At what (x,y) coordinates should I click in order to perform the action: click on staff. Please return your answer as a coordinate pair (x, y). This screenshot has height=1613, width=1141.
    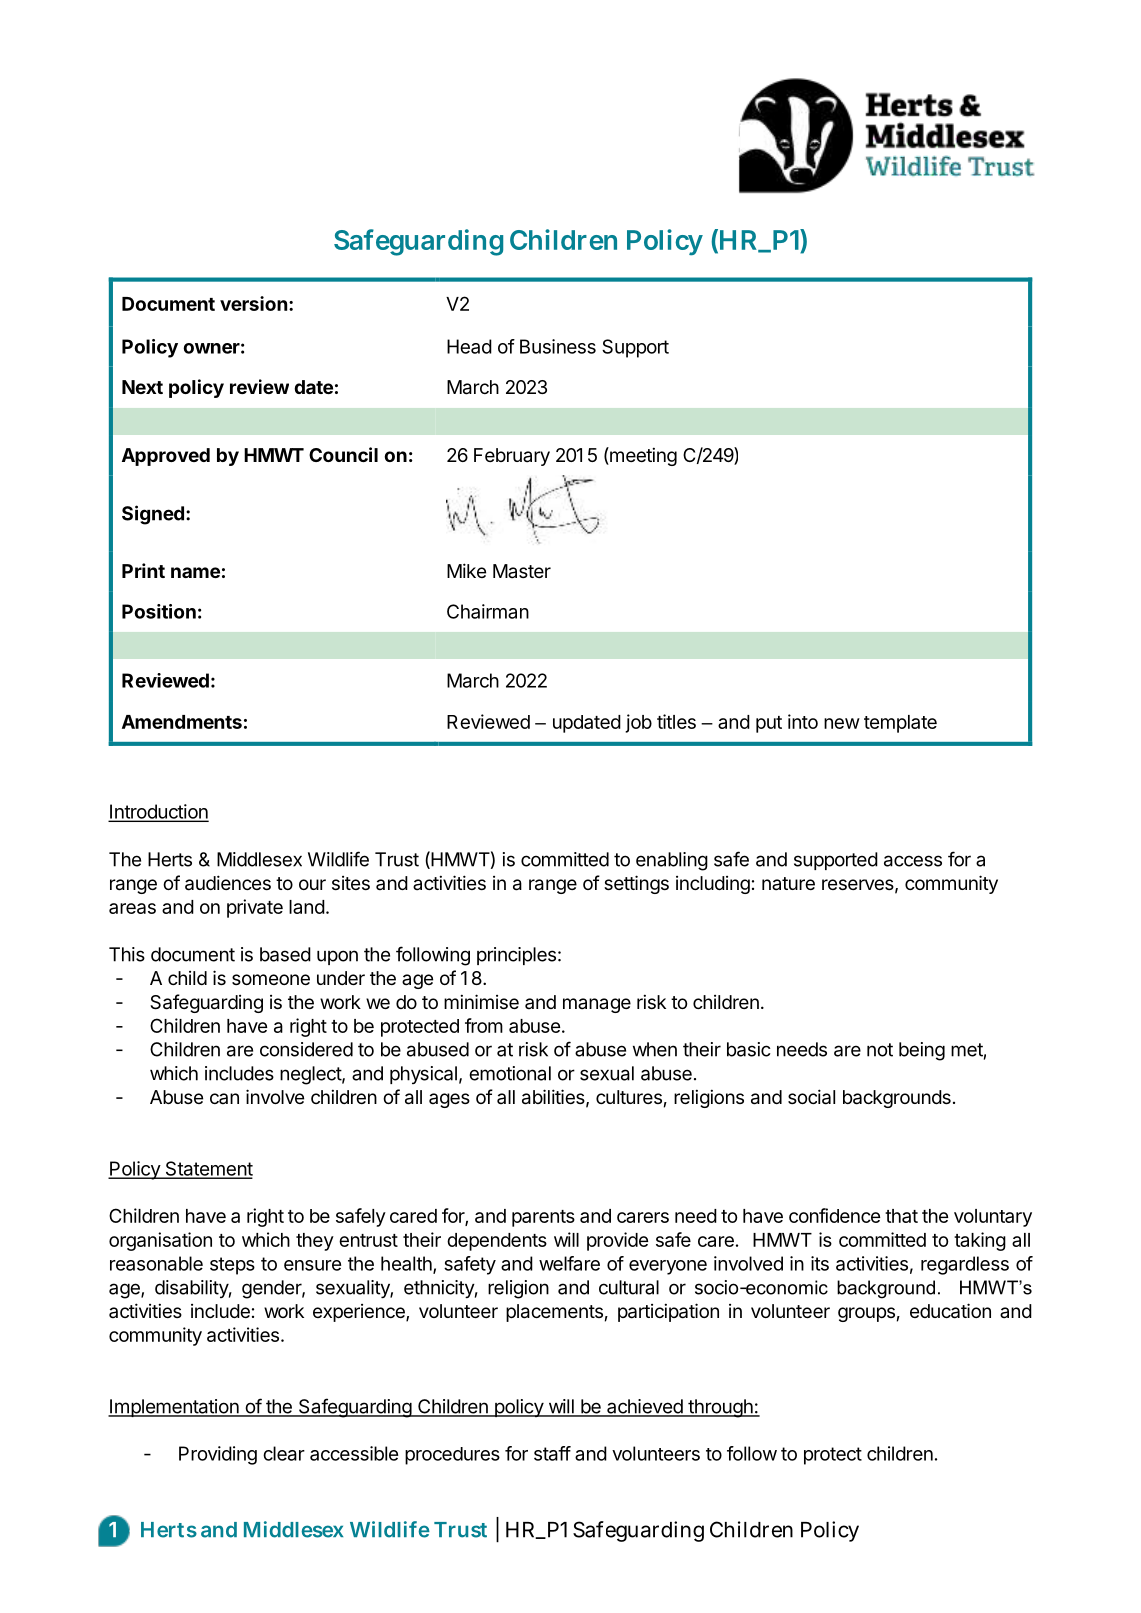
    Looking at the image, I should click on (552, 1453).
